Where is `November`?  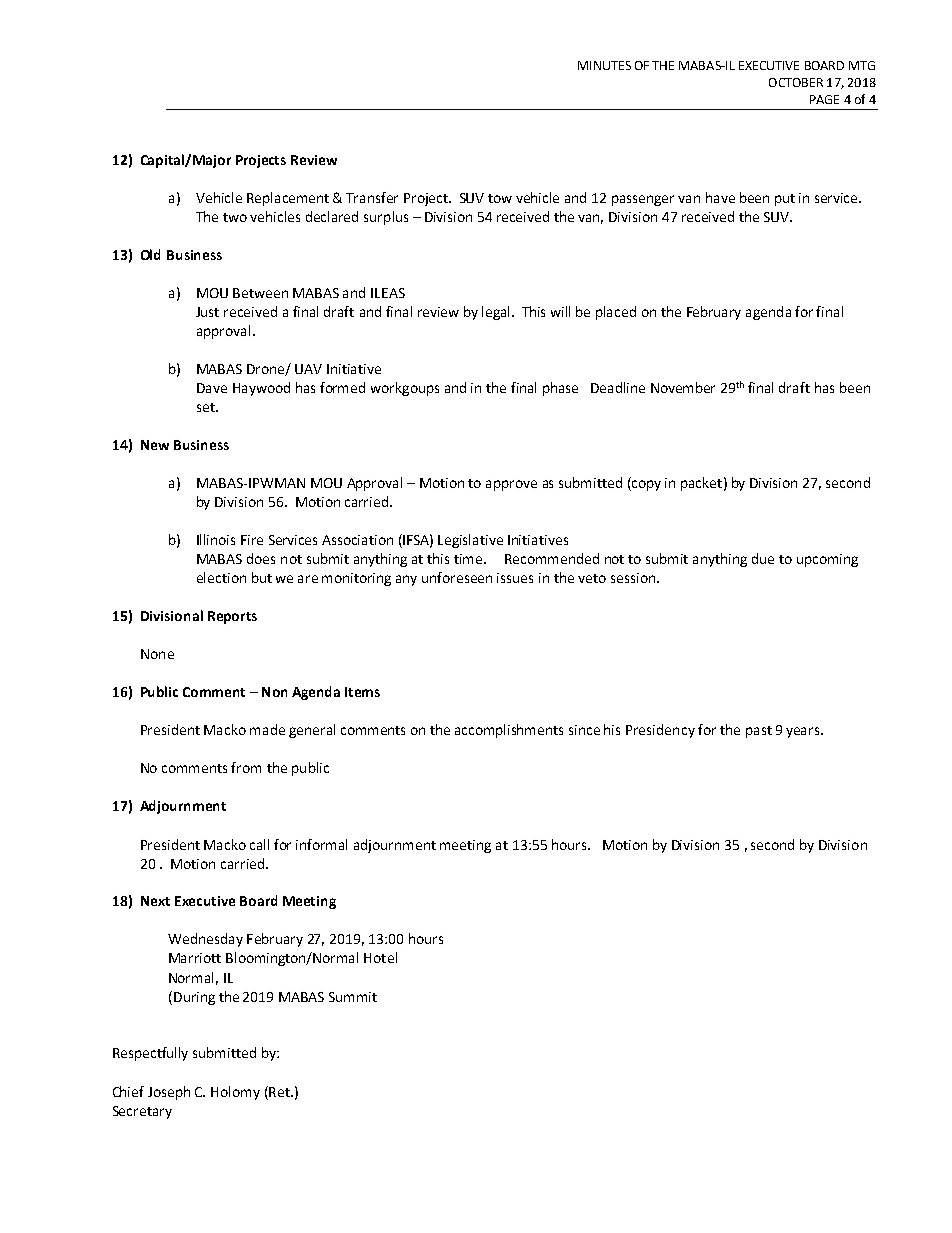 November is located at coordinates (683, 387).
